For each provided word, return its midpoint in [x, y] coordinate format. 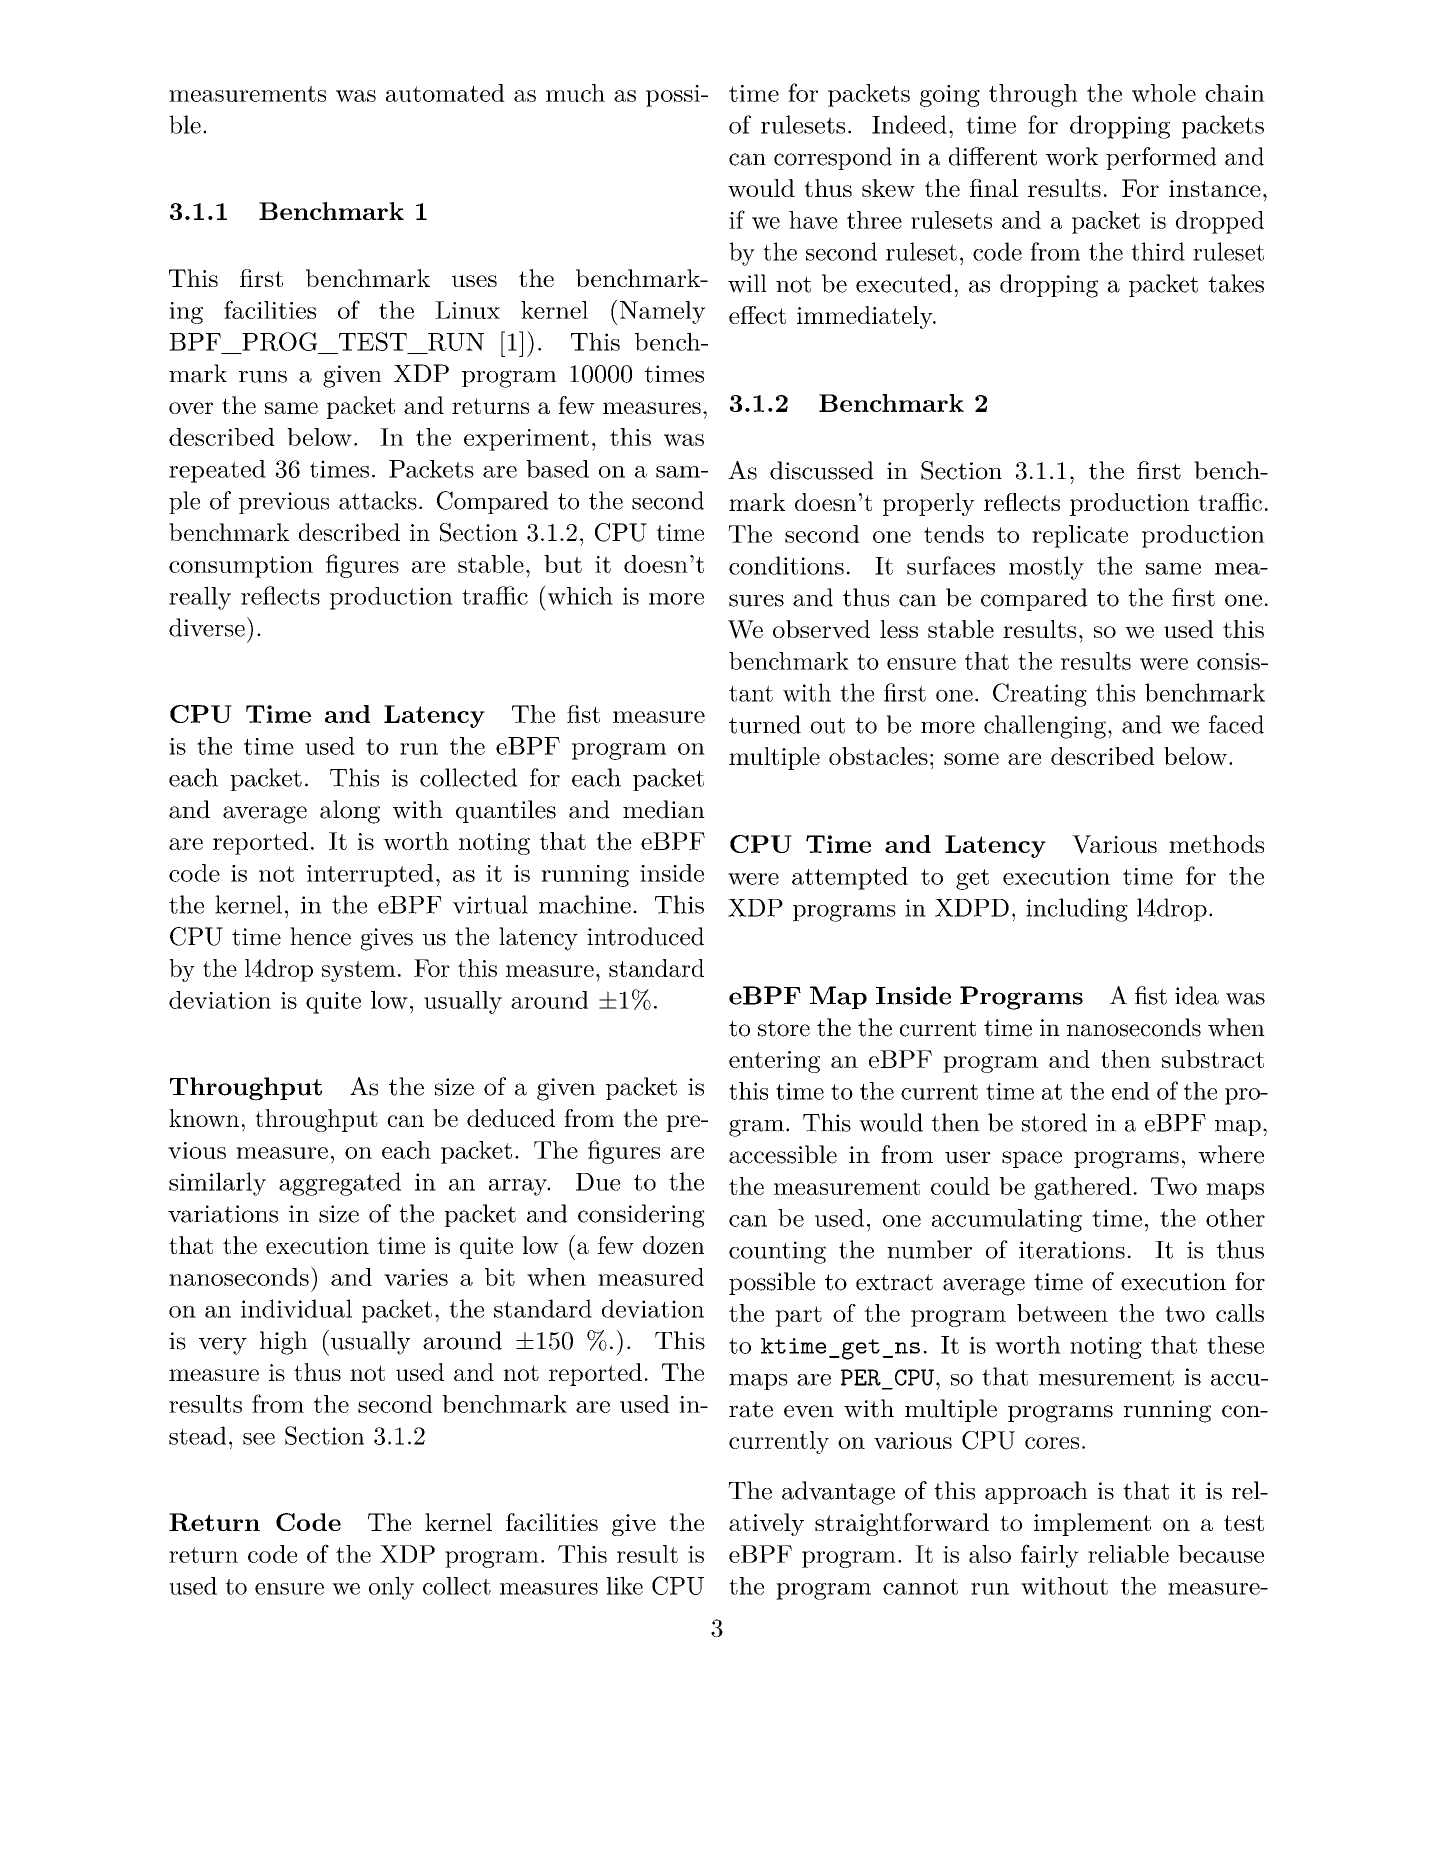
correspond [833, 158]
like [624, 1585]
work [1072, 156]
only [391, 1588]
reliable [1128, 1554]
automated [445, 93]
